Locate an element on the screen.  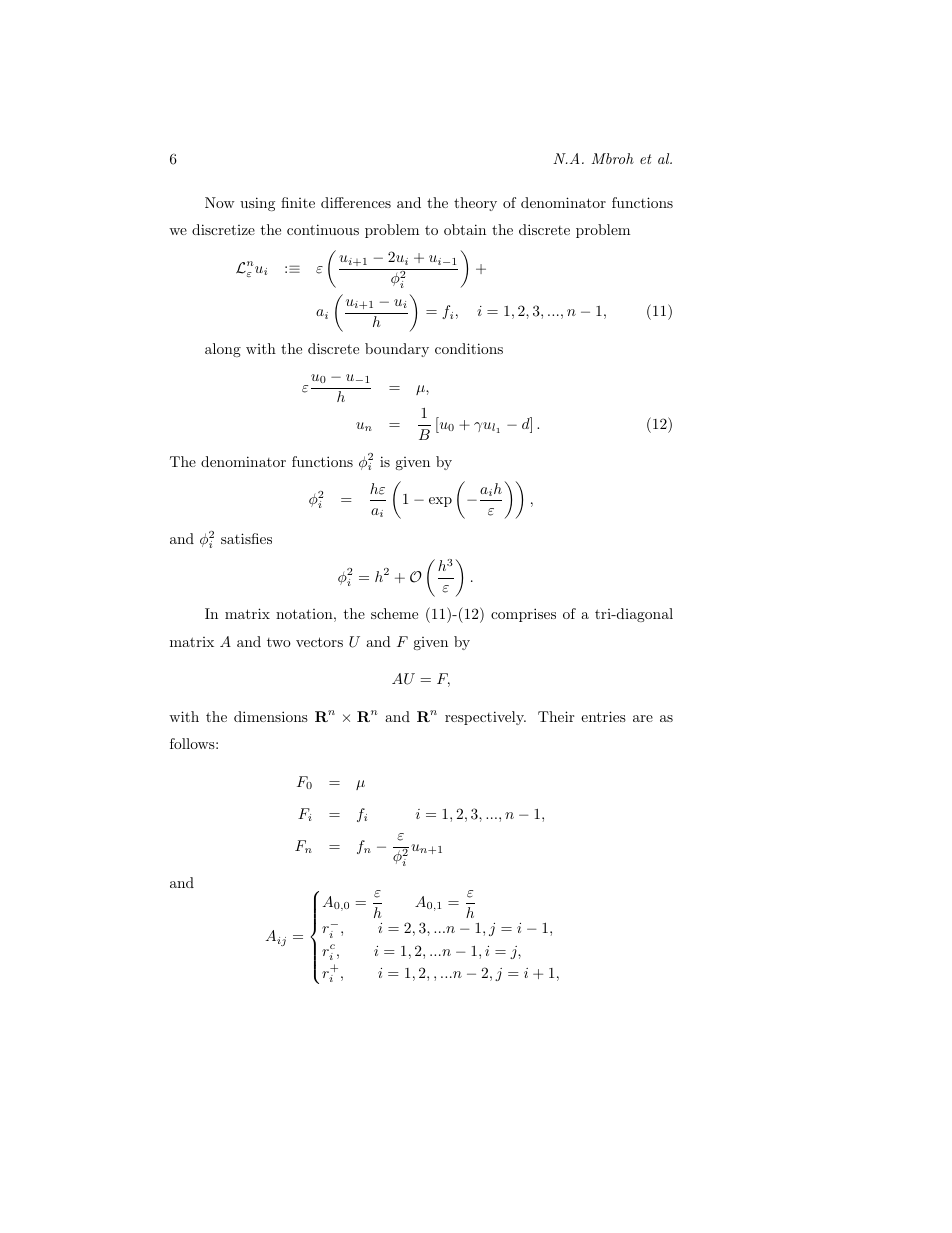
boundary is located at coordinates (397, 350).
